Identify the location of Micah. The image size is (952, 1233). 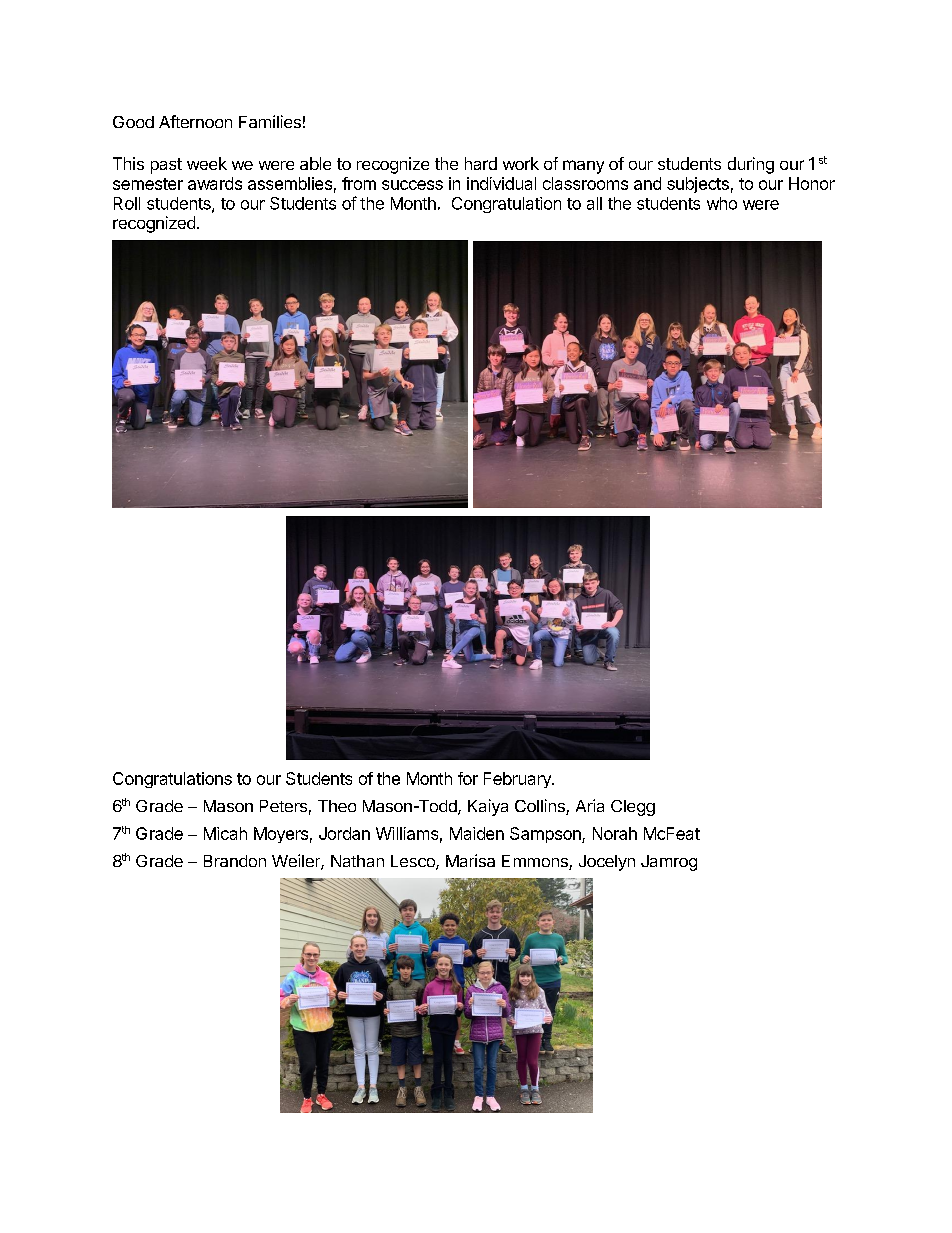
(225, 833).
